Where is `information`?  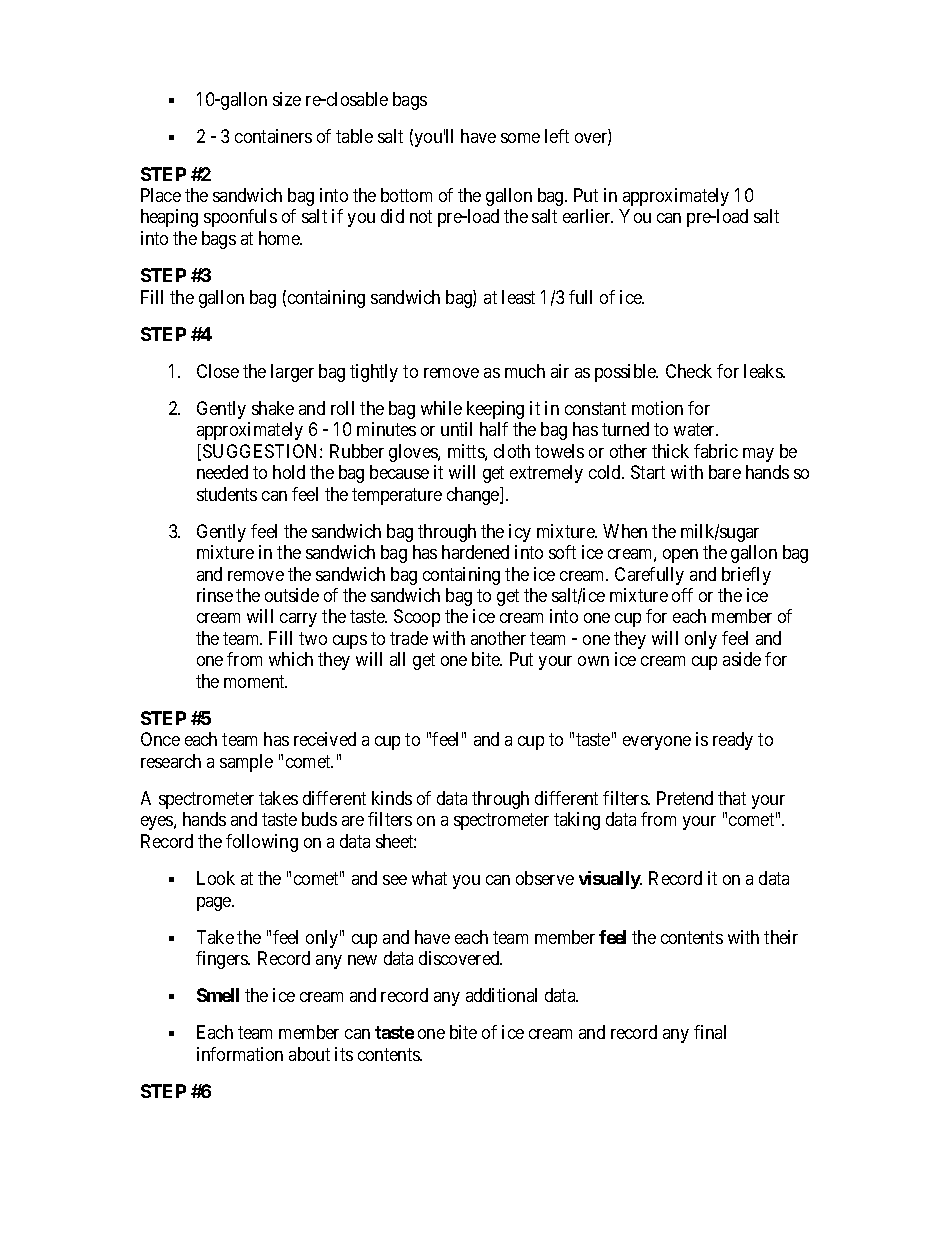
information is located at coordinates (240, 1054).
